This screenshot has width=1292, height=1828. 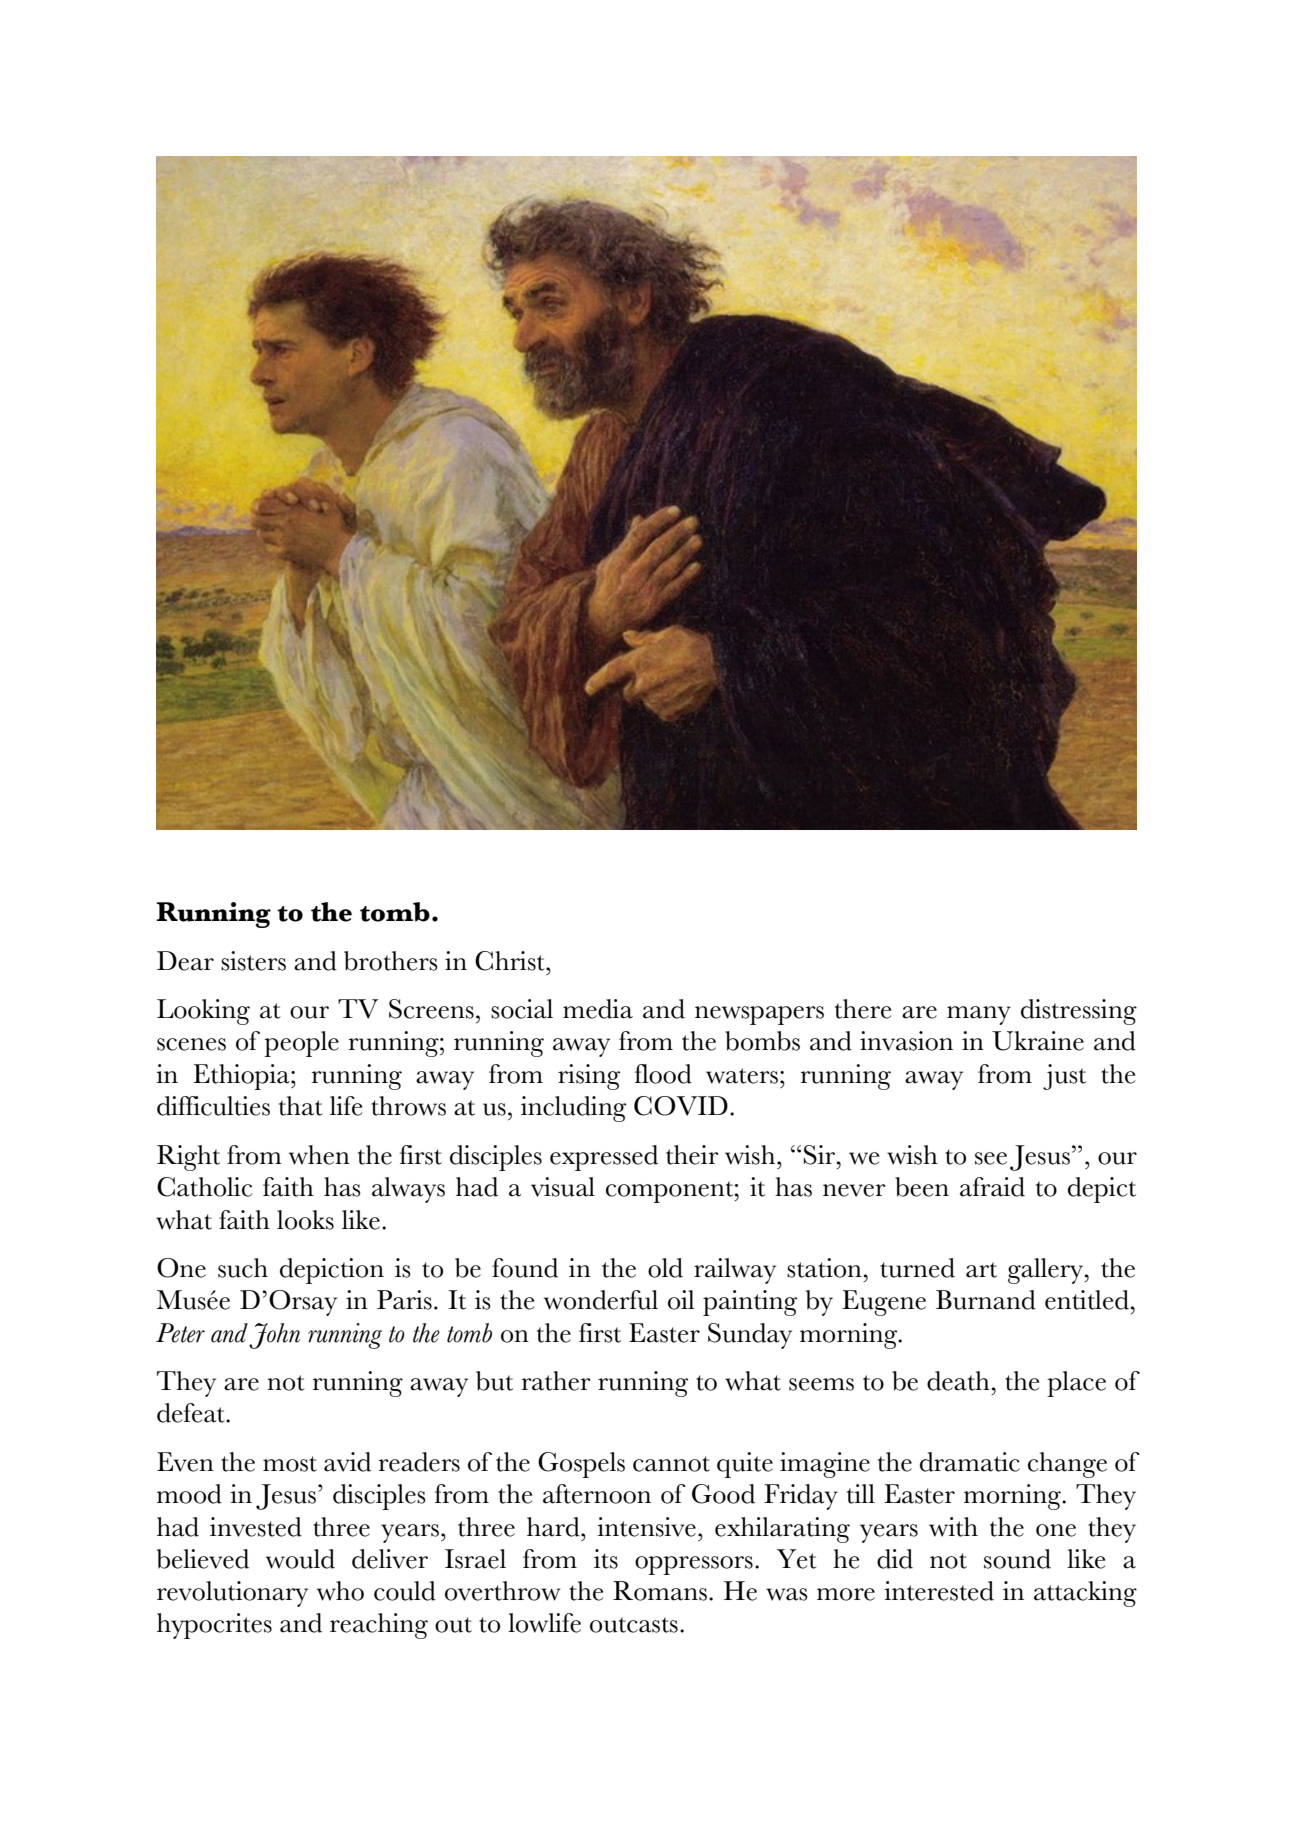 What do you see at coordinates (981, 1270) in the screenshot?
I see `art` at bounding box center [981, 1270].
